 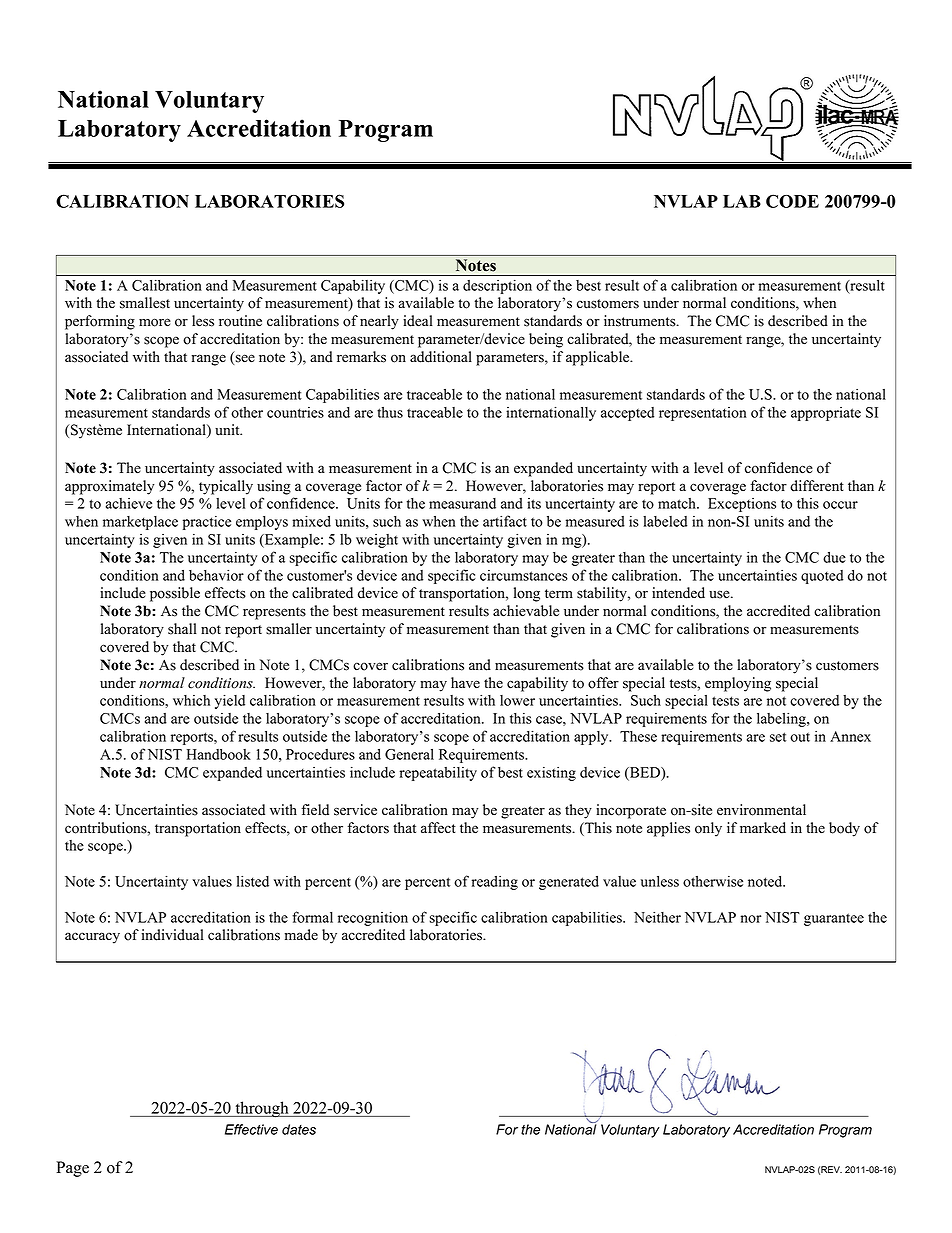 What do you see at coordinates (145, 303) in the screenshot?
I see `smallest` at bounding box center [145, 303].
